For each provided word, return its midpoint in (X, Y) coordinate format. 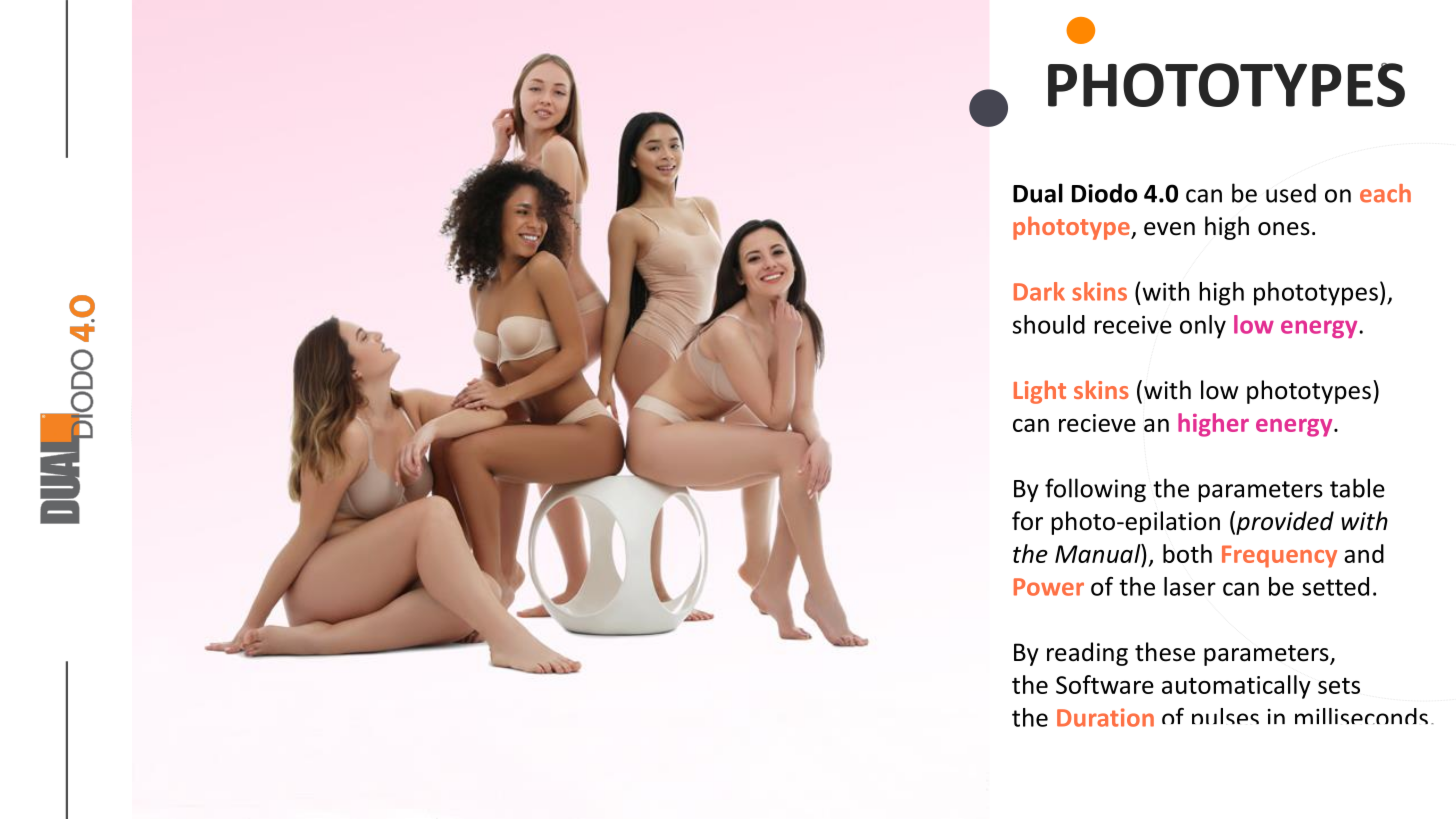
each (1385, 193)
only (1203, 327)
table (1357, 488)
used (1291, 193)
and (1364, 553)
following (1095, 490)
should (1049, 324)
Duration (1105, 717)
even (1169, 229)
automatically (1236, 687)
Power (1049, 587)
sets (1339, 686)
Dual (1038, 193)
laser (1190, 586)
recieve (1097, 423)
